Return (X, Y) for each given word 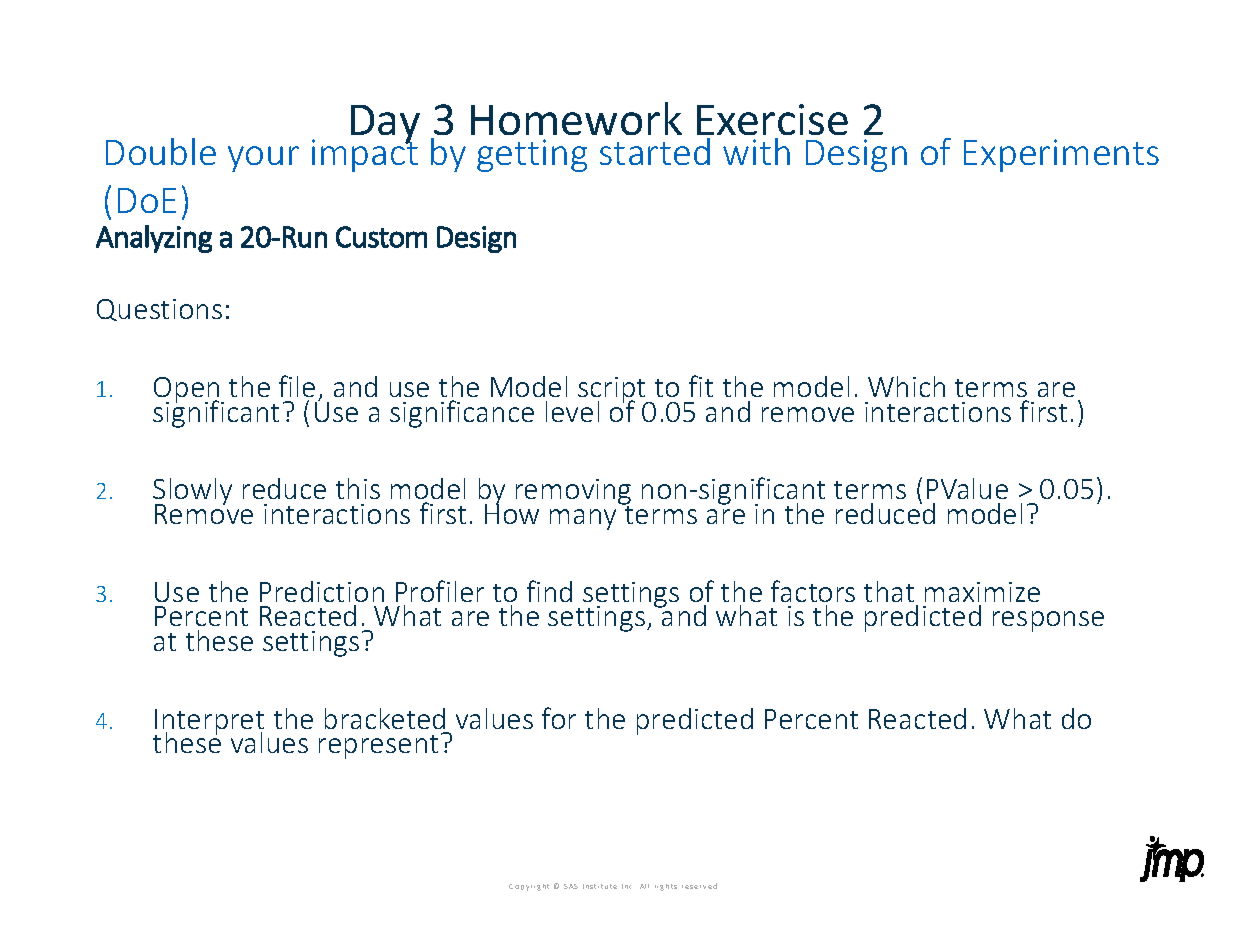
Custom (381, 237)
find (549, 591)
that (889, 591)
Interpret (209, 723)
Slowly (192, 493)
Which (906, 386)
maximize (982, 592)
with (756, 149)
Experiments (1061, 155)
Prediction (322, 591)
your (263, 159)
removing (573, 493)
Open (188, 391)
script (613, 391)
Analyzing (154, 239)
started (656, 149)
